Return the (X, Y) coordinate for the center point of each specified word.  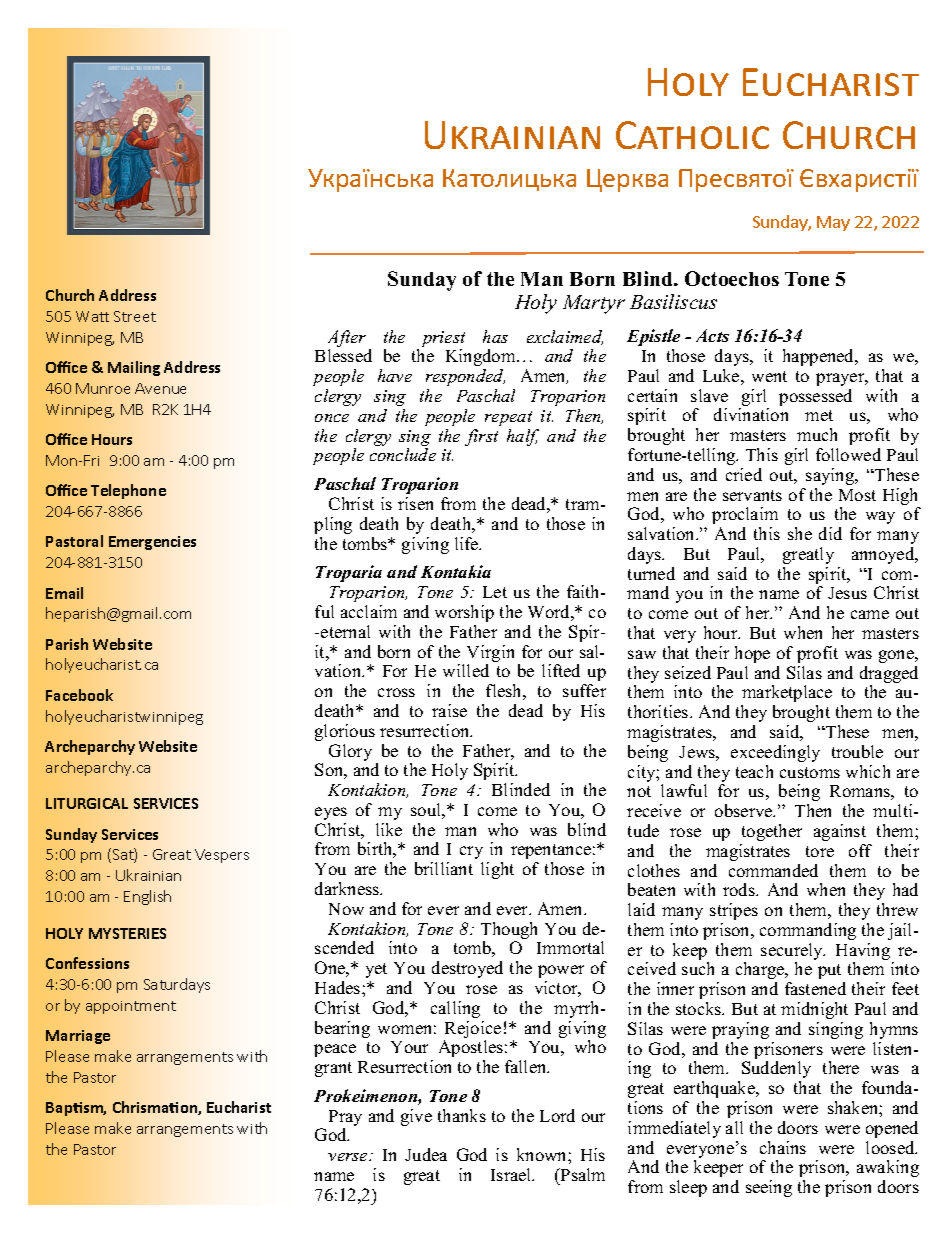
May (833, 223)
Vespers (222, 856)
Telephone (128, 491)
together (772, 832)
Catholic (692, 135)
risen (415, 503)
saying (831, 476)
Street (135, 316)
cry (471, 852)
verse (349, 1157)
